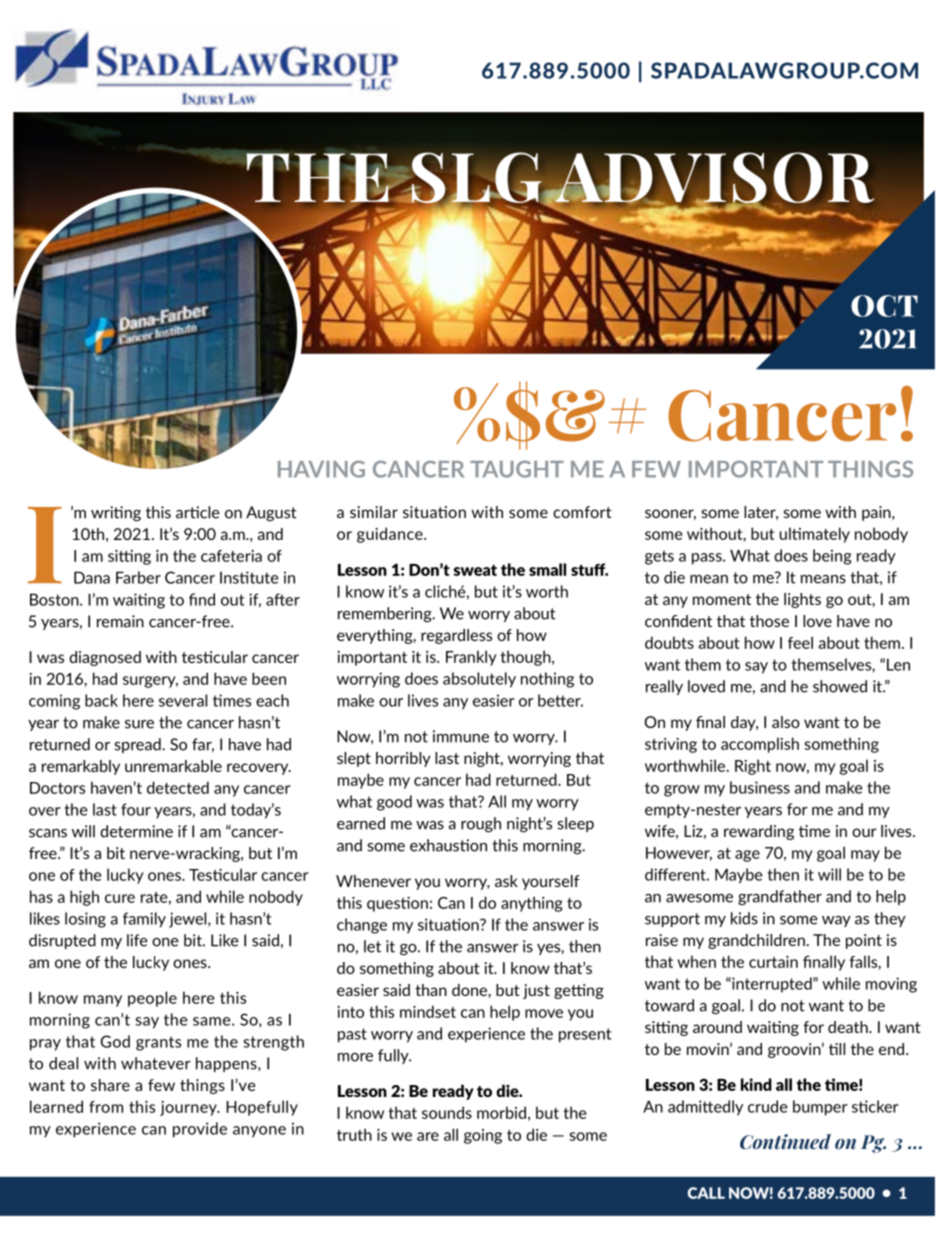 The width and height of the screenshot is (952, 1233). I want to click on mindset, so click(428, 1011).
